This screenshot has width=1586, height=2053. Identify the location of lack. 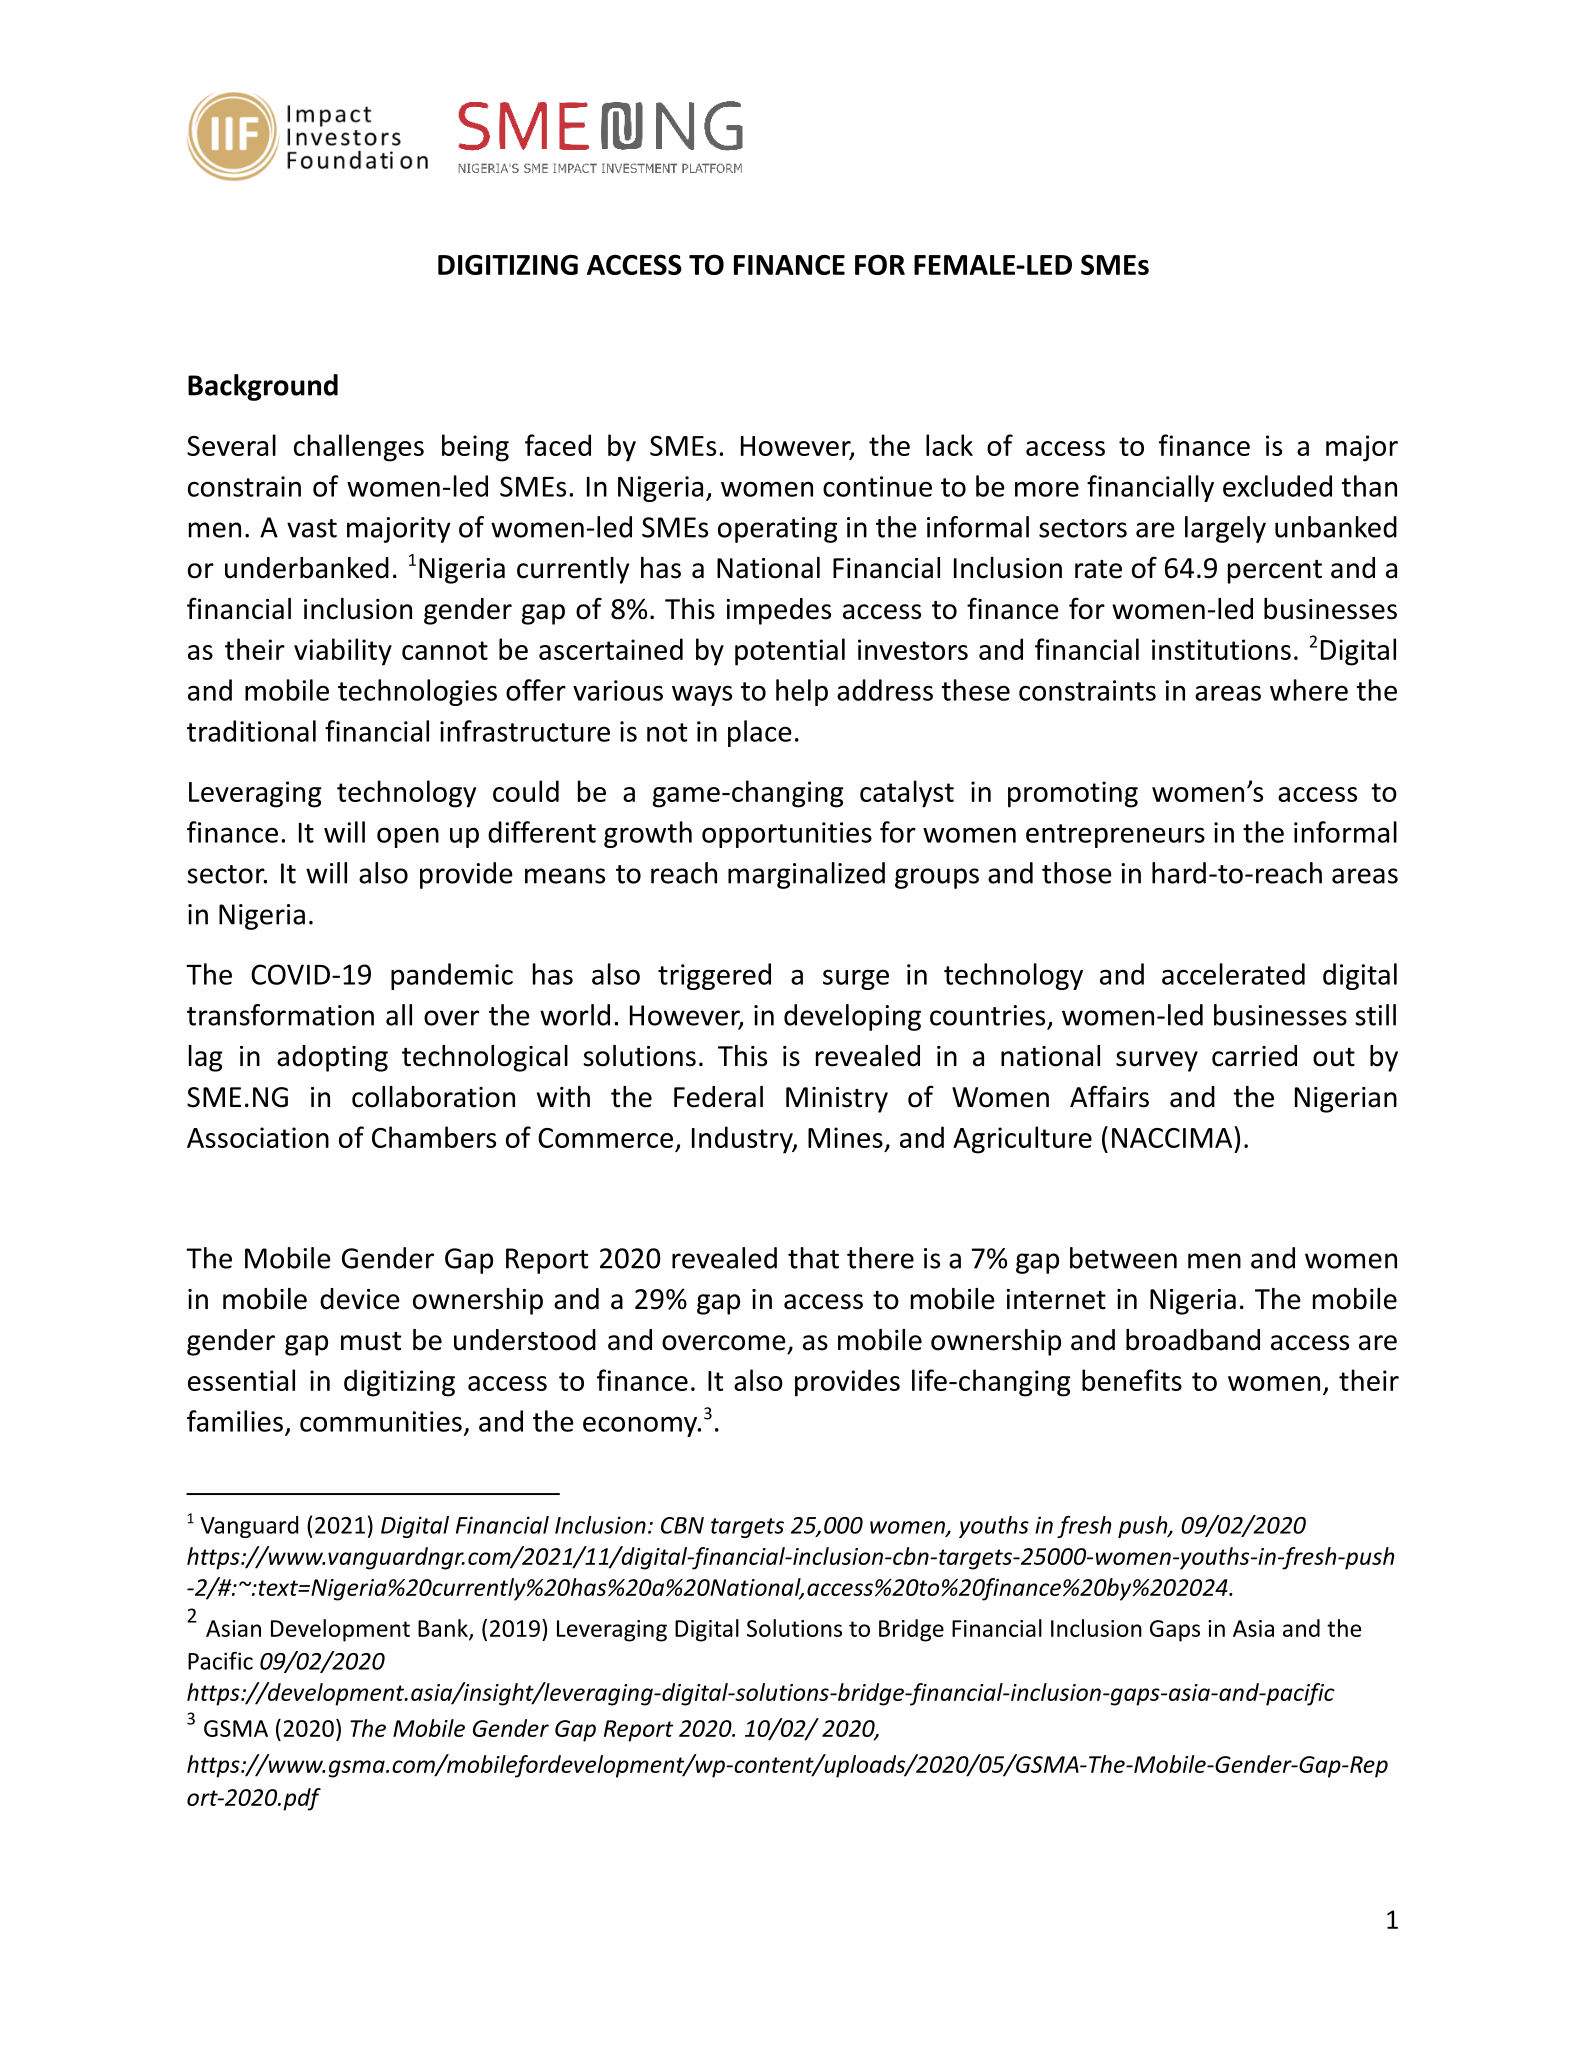
(949, 445).
